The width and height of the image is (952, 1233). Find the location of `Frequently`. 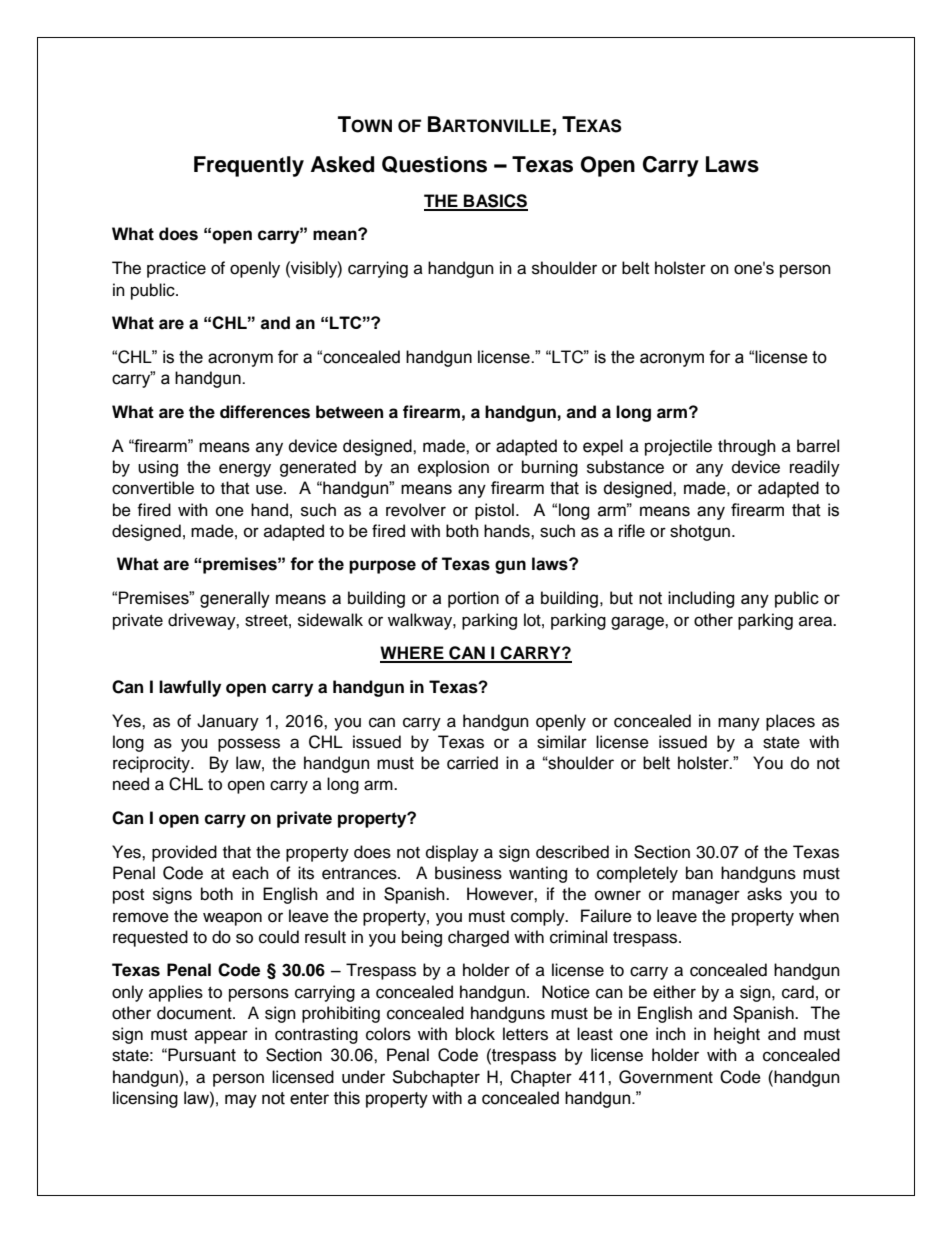

Frequently is located at coordinates (249, 166).
